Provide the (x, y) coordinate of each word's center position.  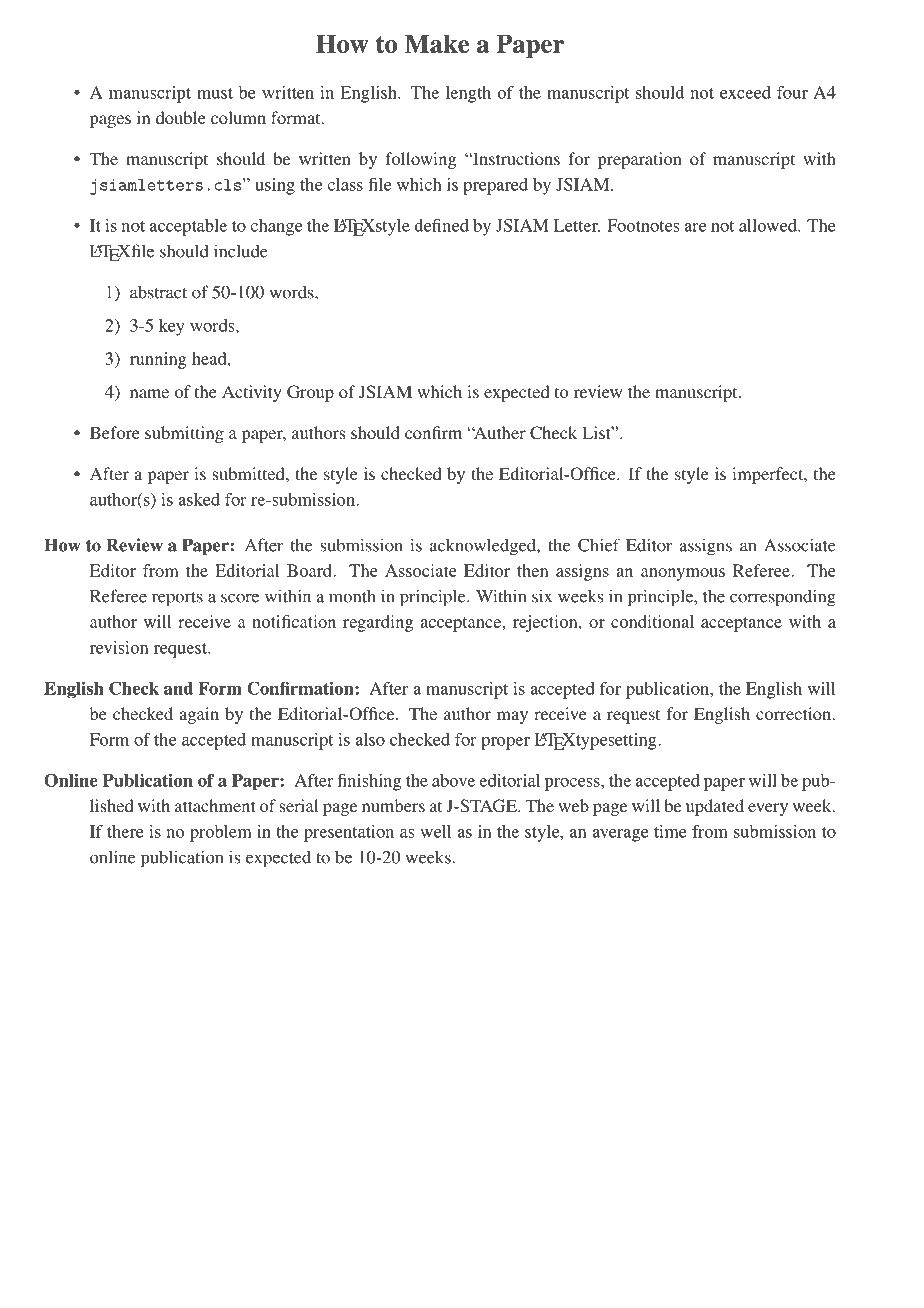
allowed (769, 225)
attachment (215, 805)
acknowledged (484, 547)
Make (437, 43)
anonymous (683, 574)
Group (310, 393)
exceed (745, 92)
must (215, 93)
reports (177, 599)
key (172, 327)
